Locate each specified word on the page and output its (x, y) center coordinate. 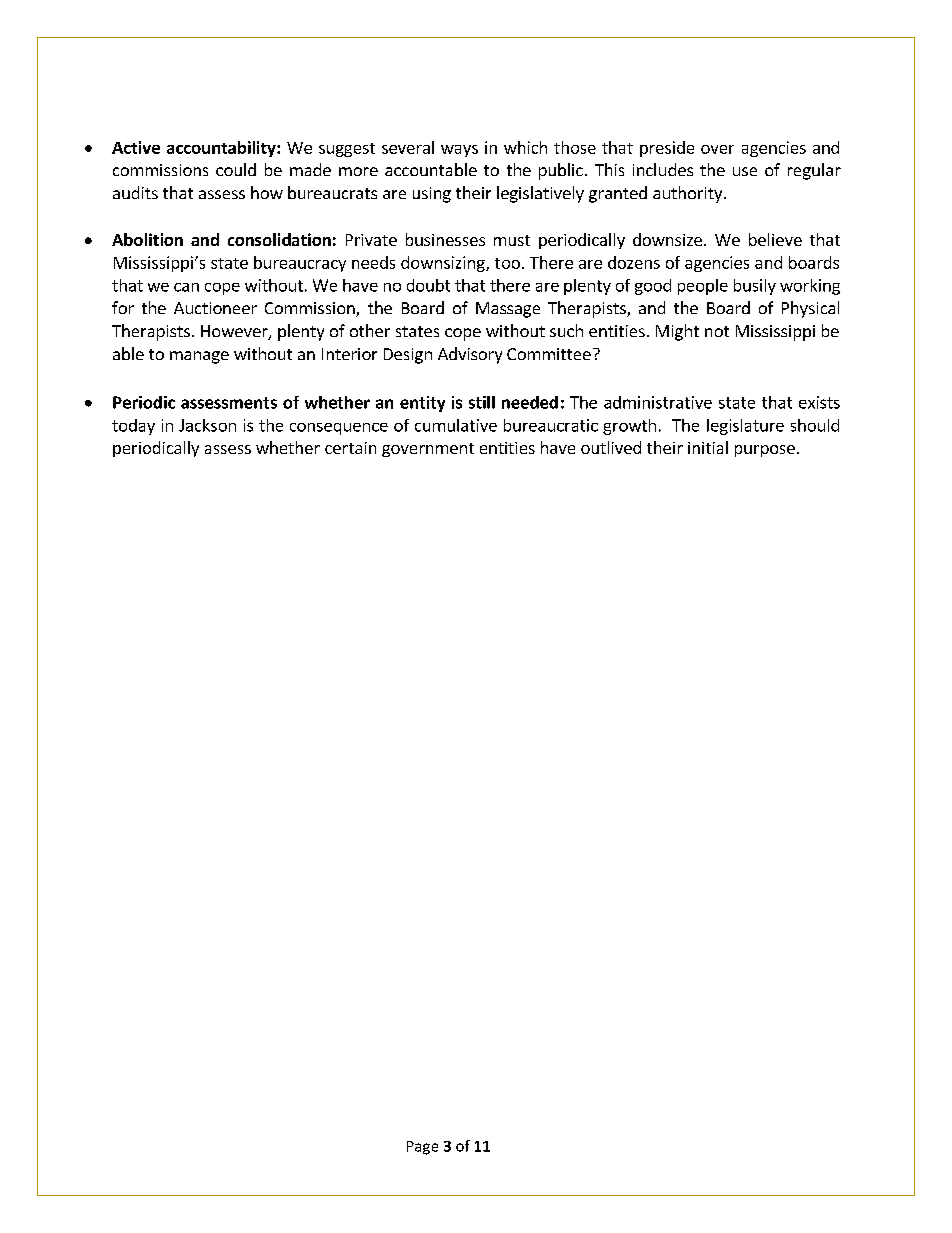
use (745, 171)
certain (350, 448)
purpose (765, 451)
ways (459, 151)
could (236, 169)
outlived (611, 447)
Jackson (207, 425)
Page (422, 1148)
